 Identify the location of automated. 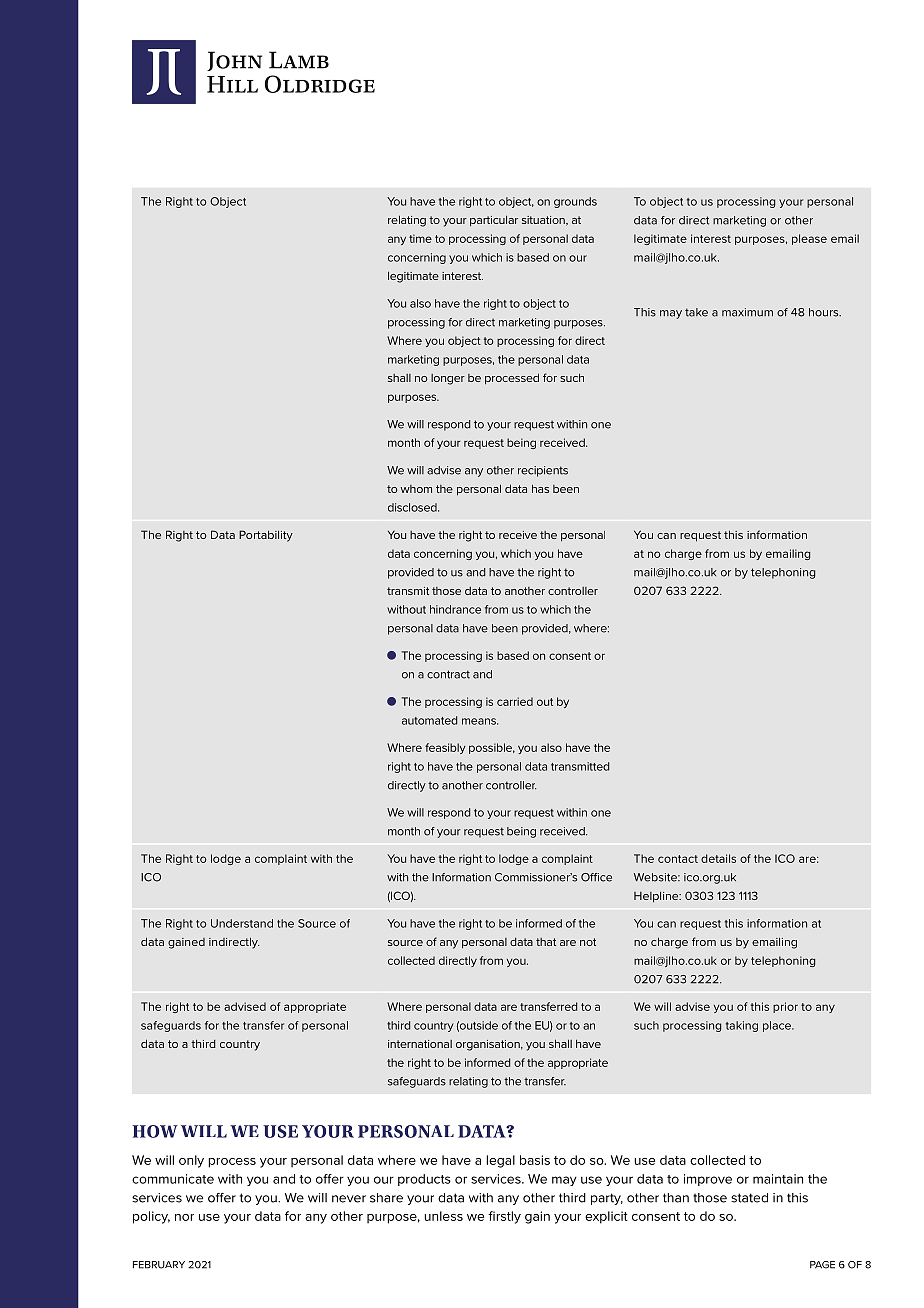
(429, 720).
